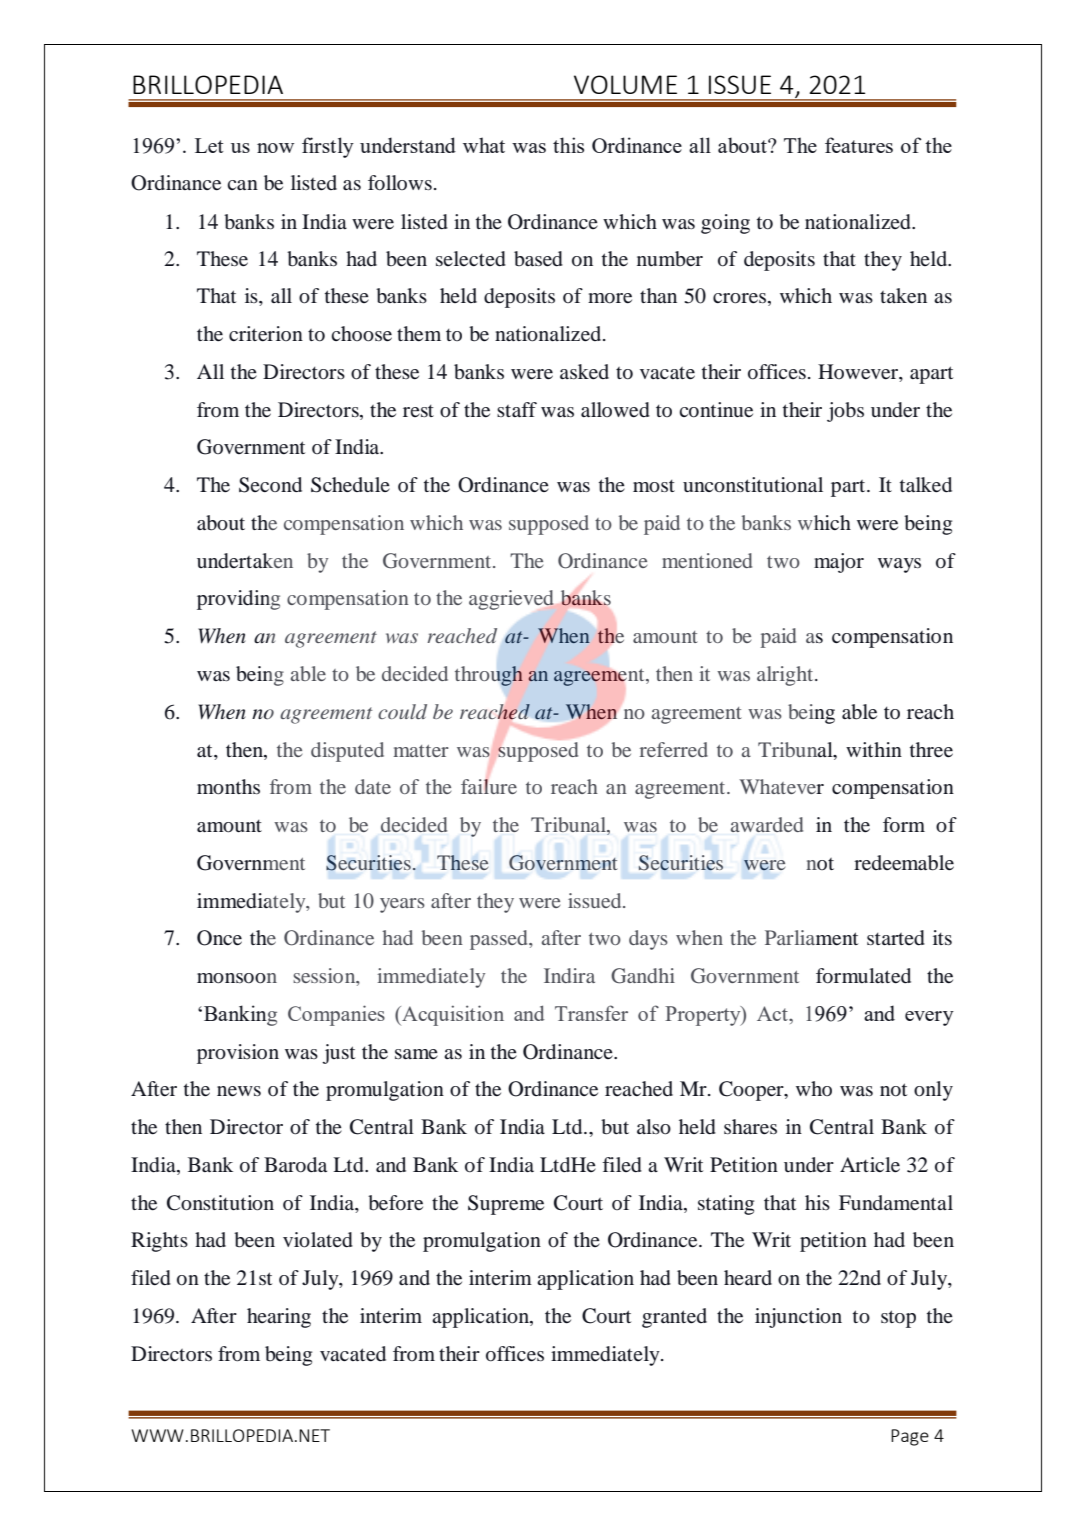 This screenshot has height=1535, width=1085. Describe the element at coordinates (859, 145) in the screenshot. I see `features` at that location.
